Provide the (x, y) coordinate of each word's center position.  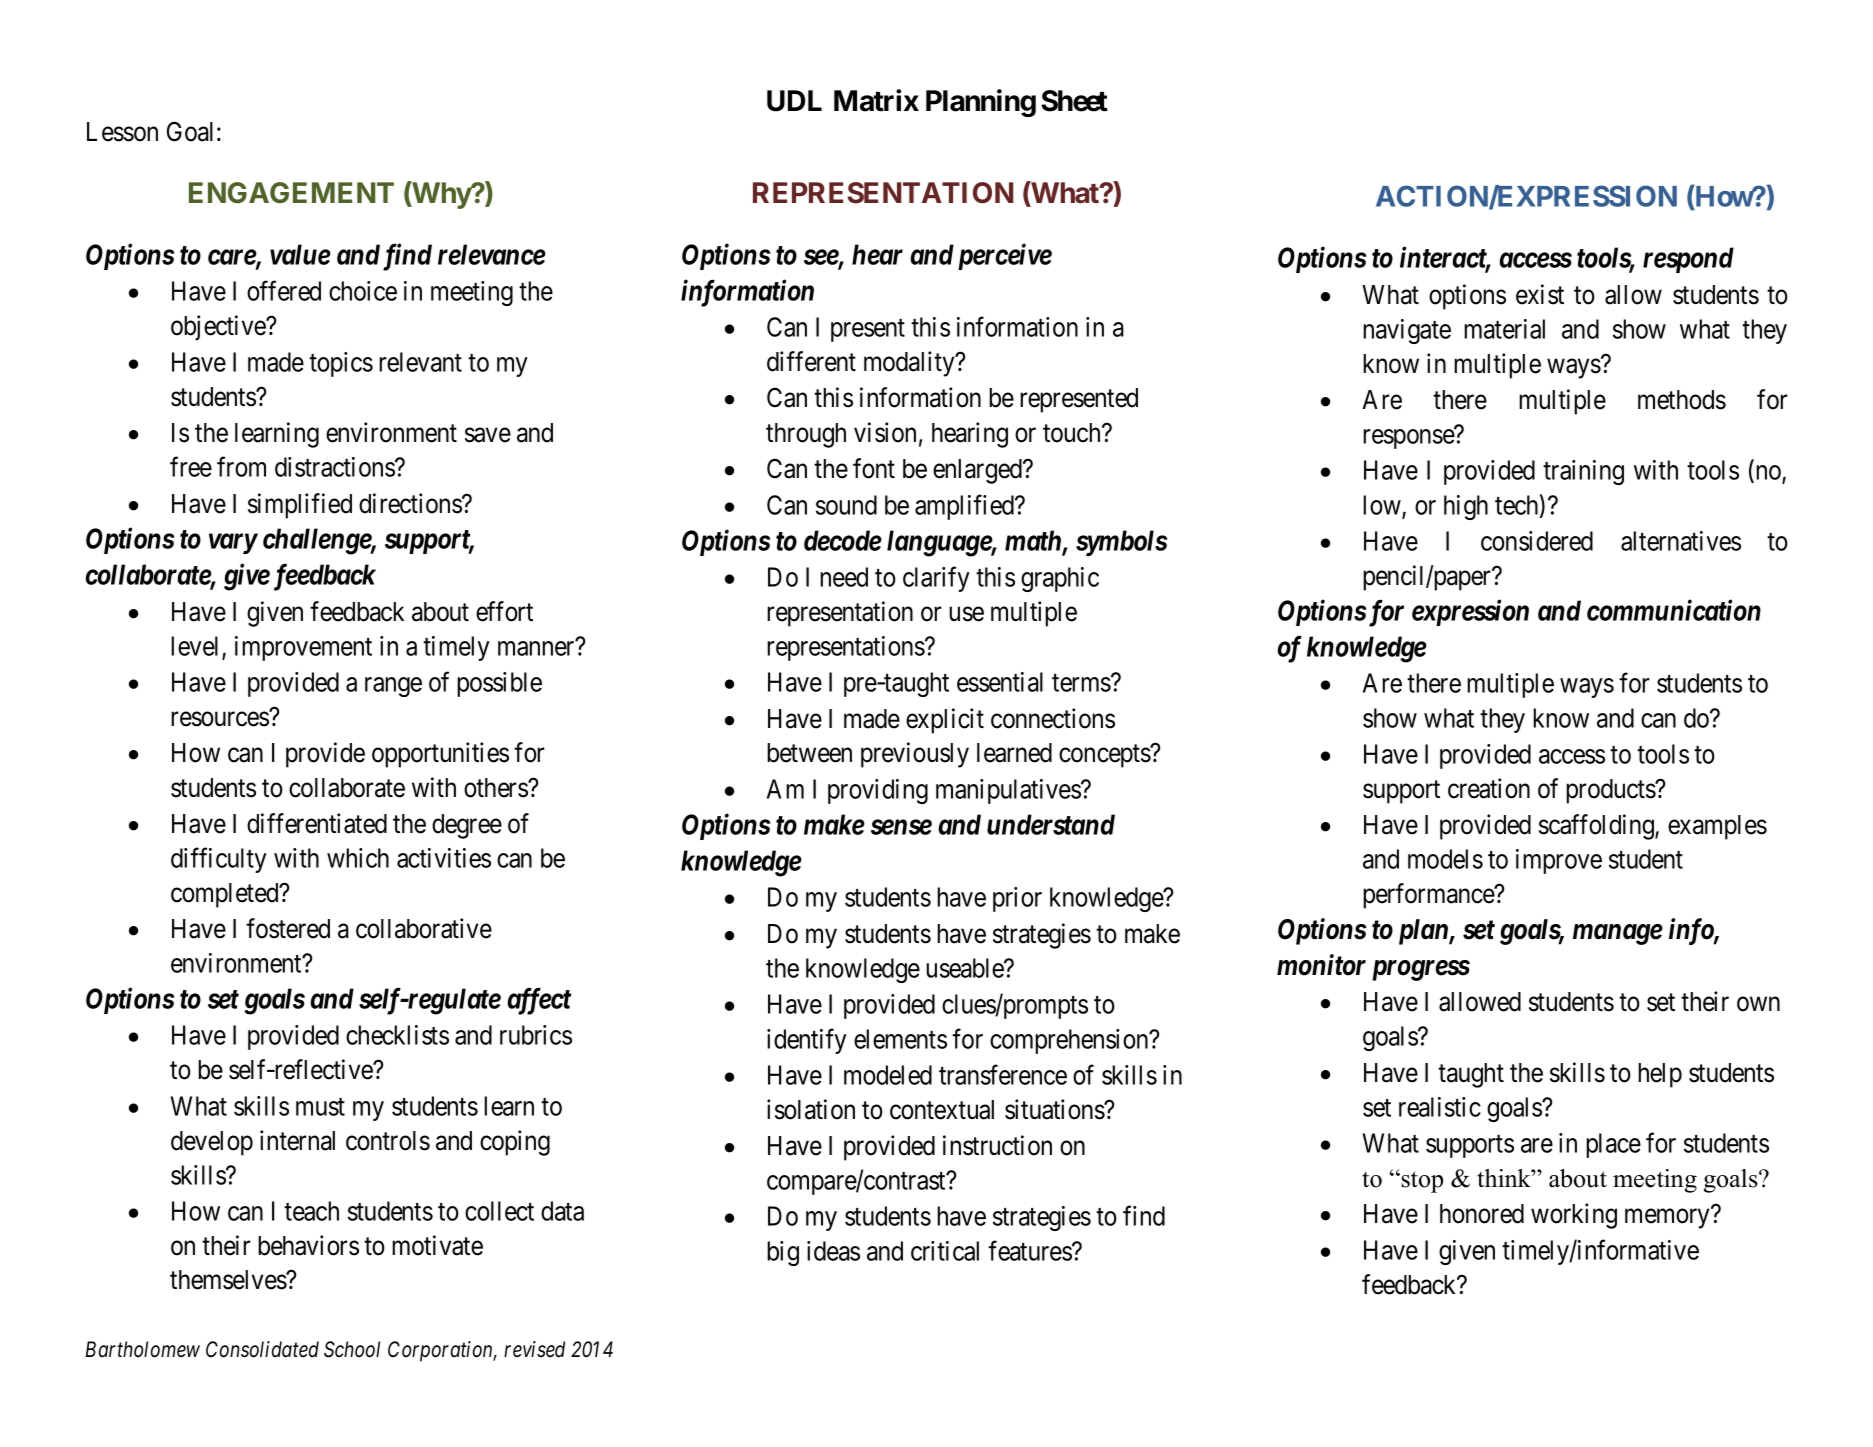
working (1574, 1216)
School (352, 1349)
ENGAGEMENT (291, 192)
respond (1688, 260)
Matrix (876, 100)
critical (945, 1251)
